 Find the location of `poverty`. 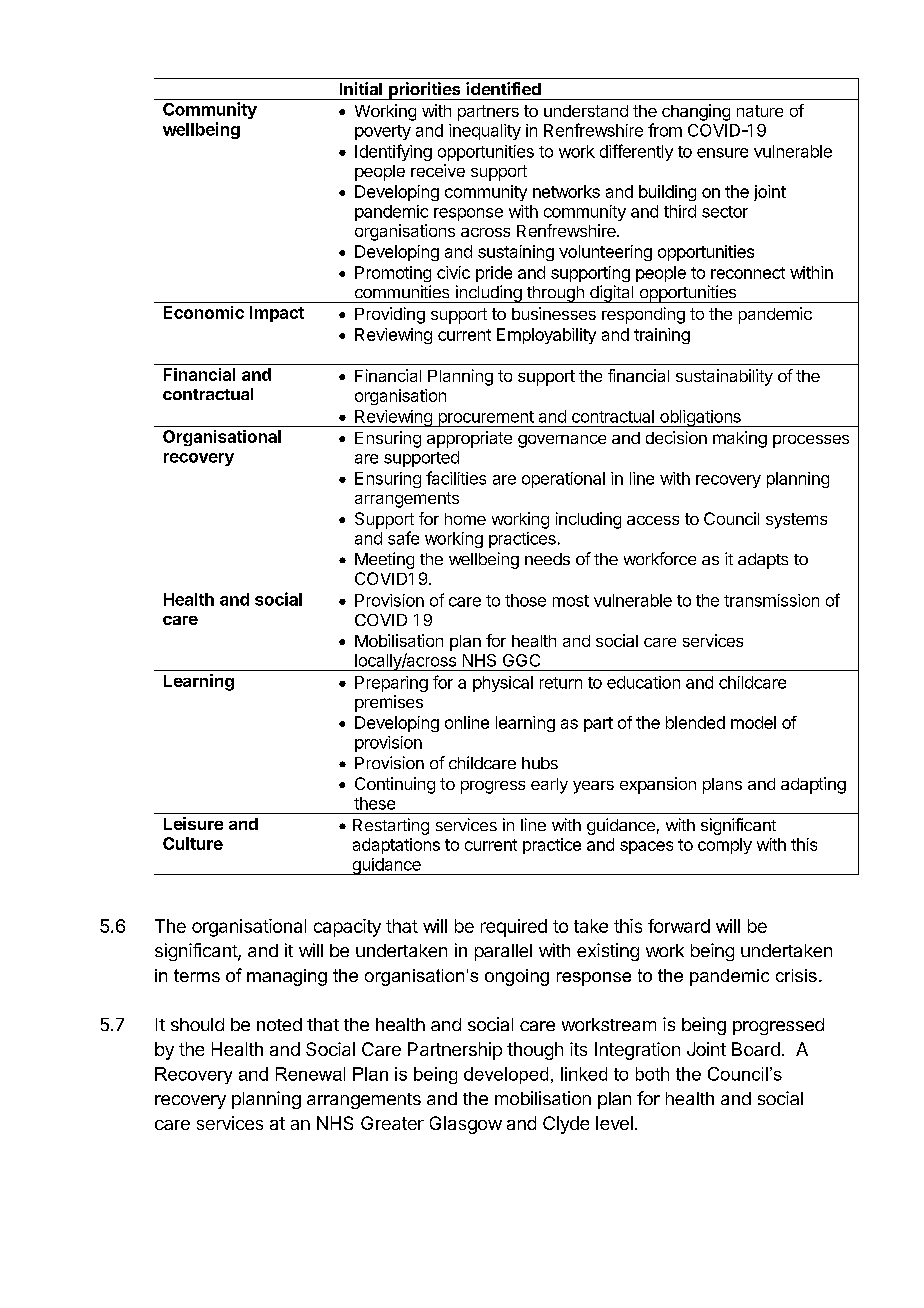

poverty is located at coordinates (383, 132).
